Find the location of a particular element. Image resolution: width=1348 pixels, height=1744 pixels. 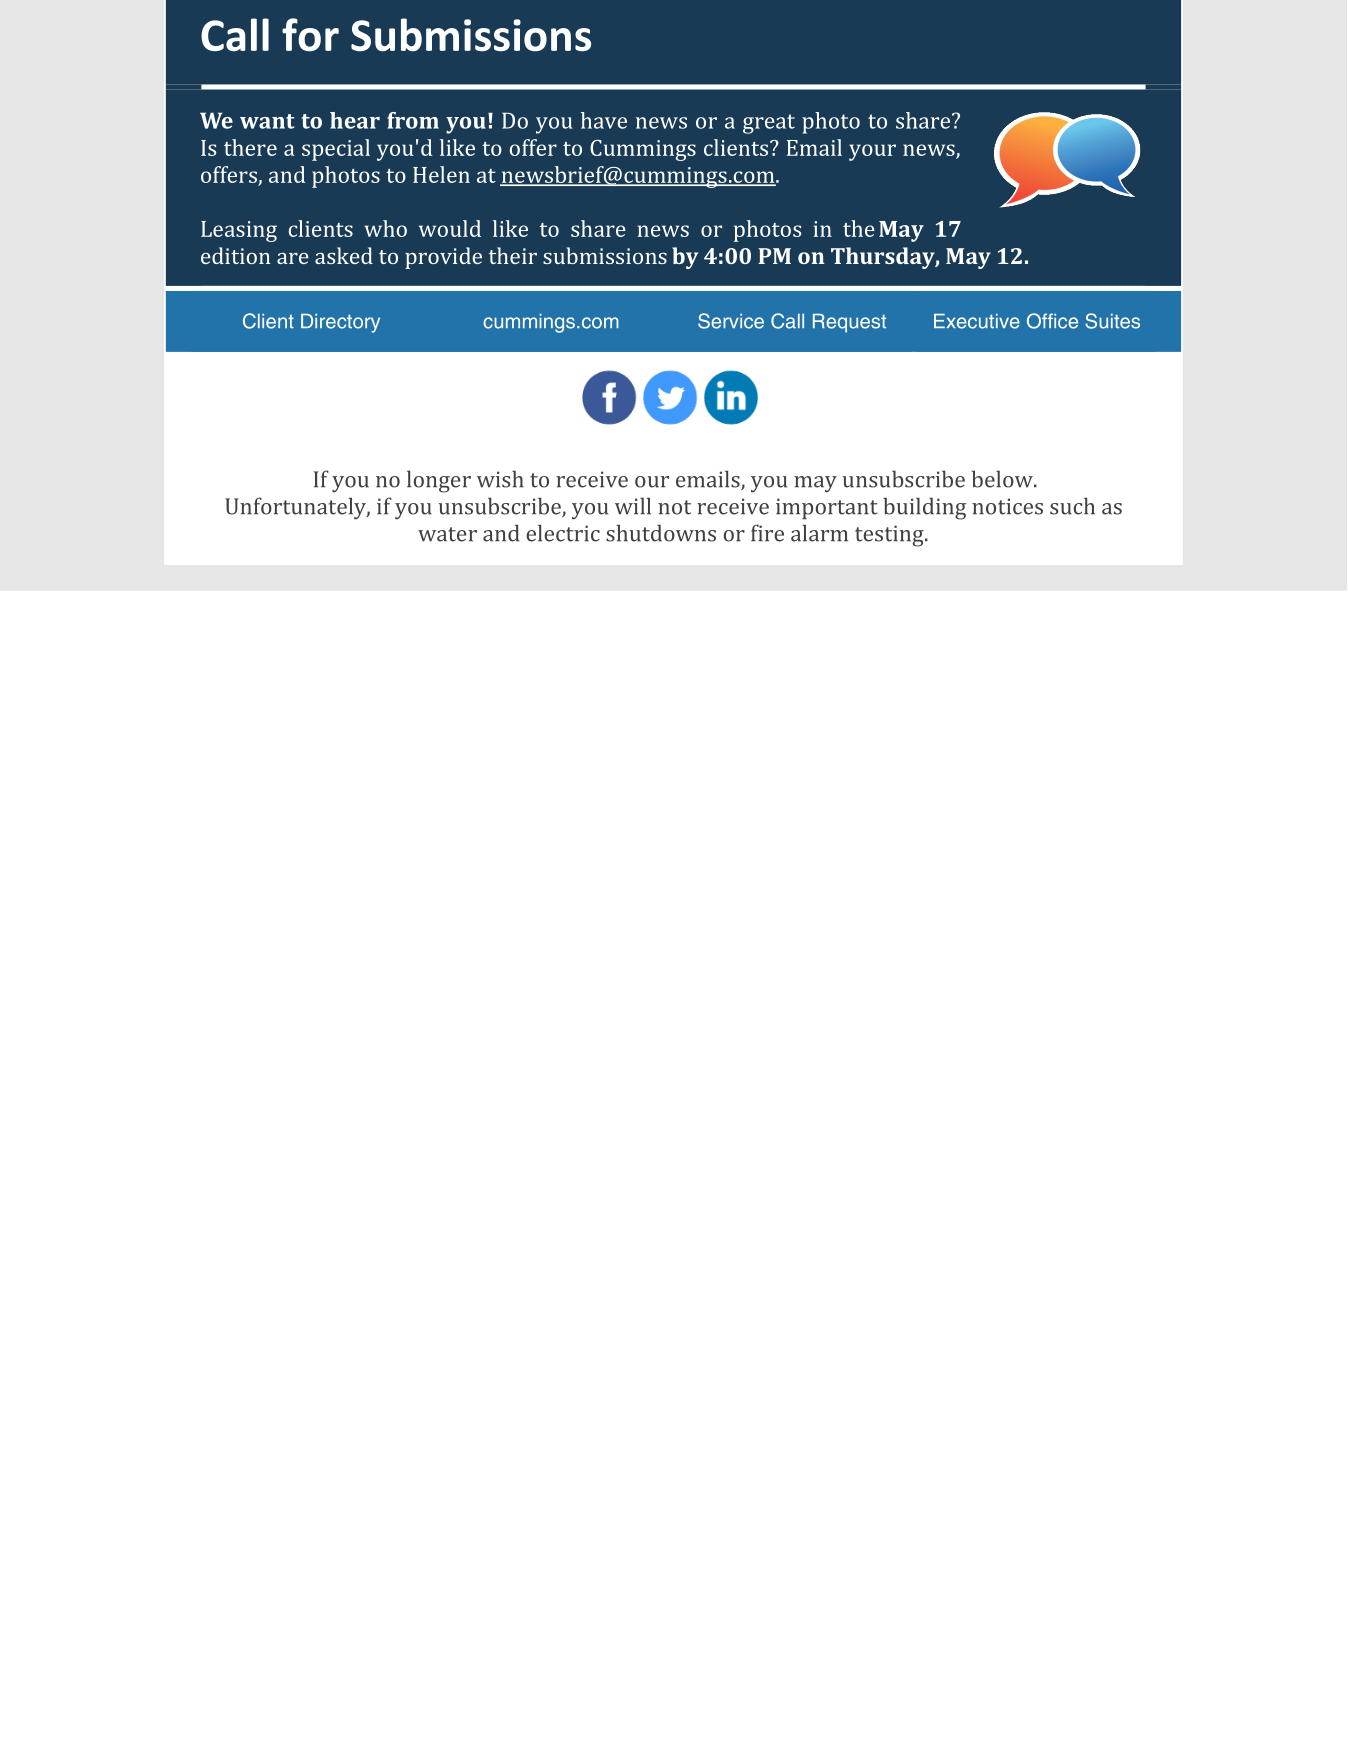

Office is located at coordinates (1052, 321).
